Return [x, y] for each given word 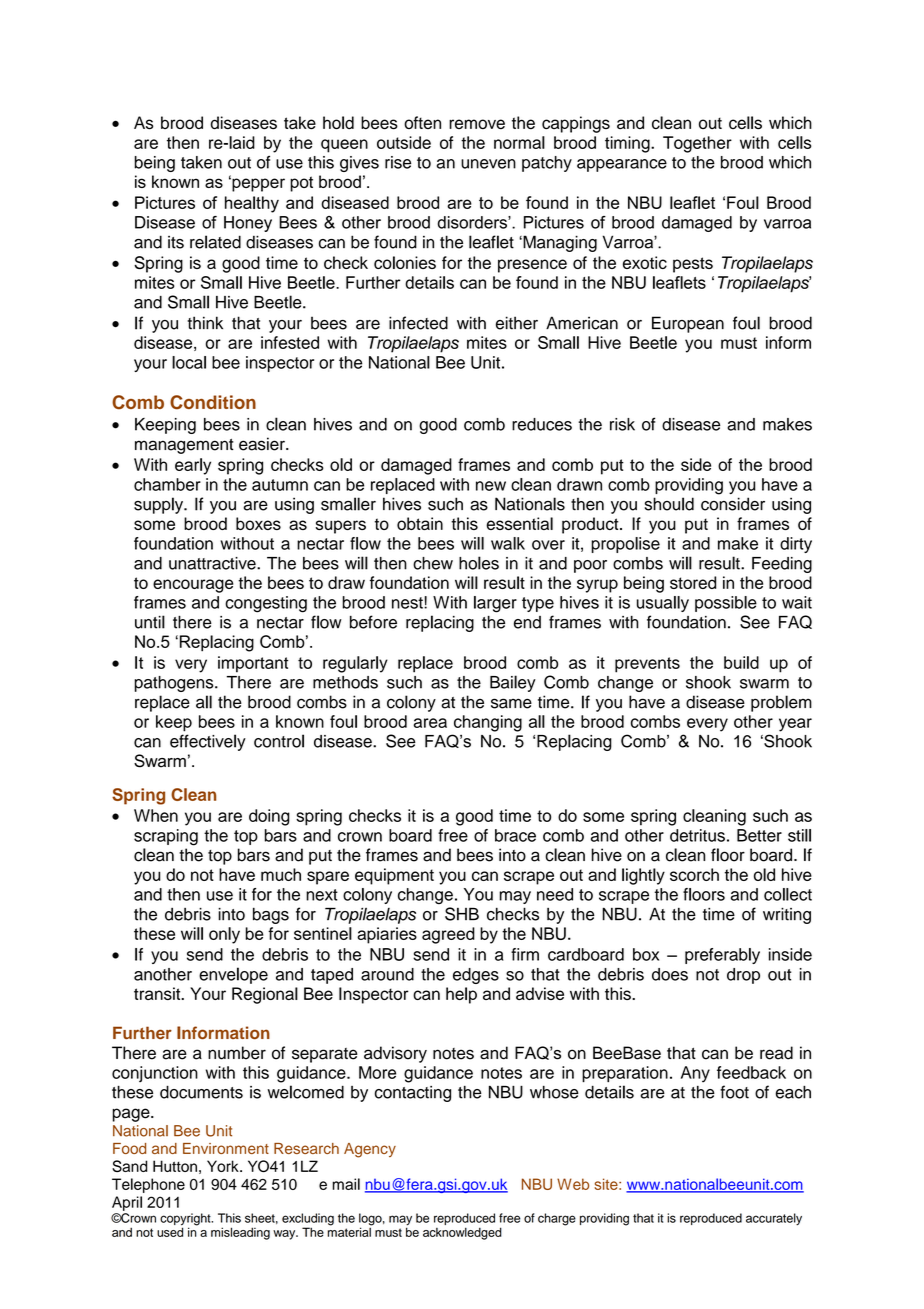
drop [743, 976]
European [688, 324]
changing [488, 723]
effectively [208, 742]
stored [693, 582]
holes [479, 563]
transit [158, 993]
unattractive [213, 563]
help [461, 995]
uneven [488, 164]
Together [697, 144]
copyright [186, 1220]
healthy [252, 204]
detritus [697, 835]
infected [418, 323]
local [189, 362]
